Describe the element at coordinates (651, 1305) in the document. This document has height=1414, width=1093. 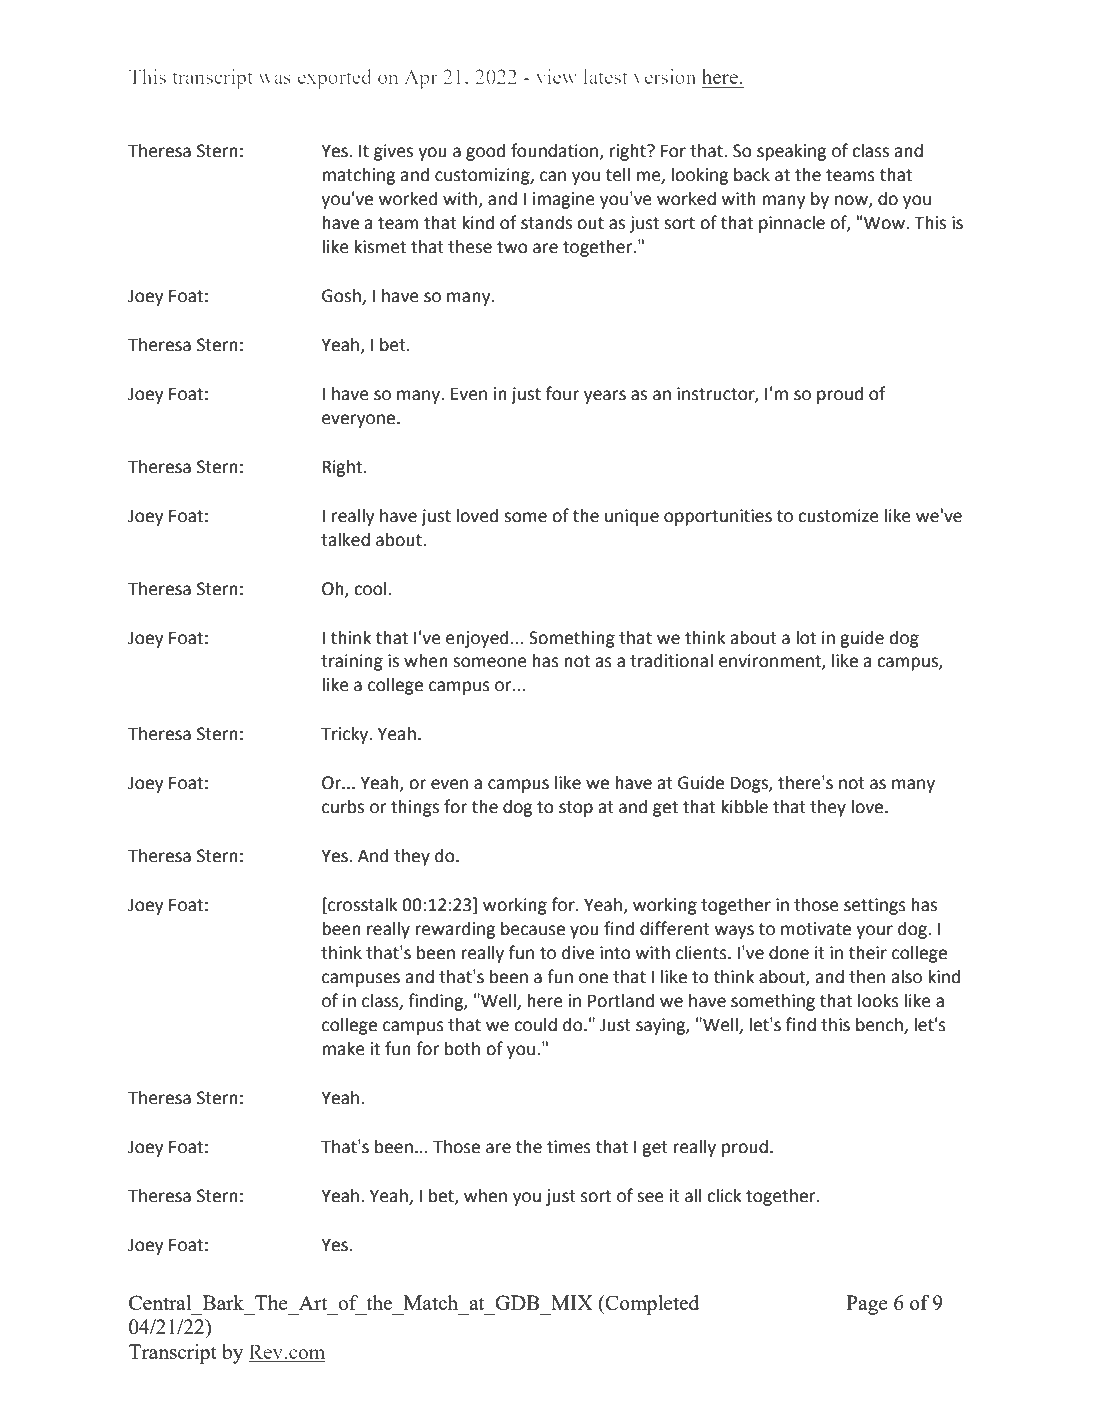
I see `Completed` at that location.
